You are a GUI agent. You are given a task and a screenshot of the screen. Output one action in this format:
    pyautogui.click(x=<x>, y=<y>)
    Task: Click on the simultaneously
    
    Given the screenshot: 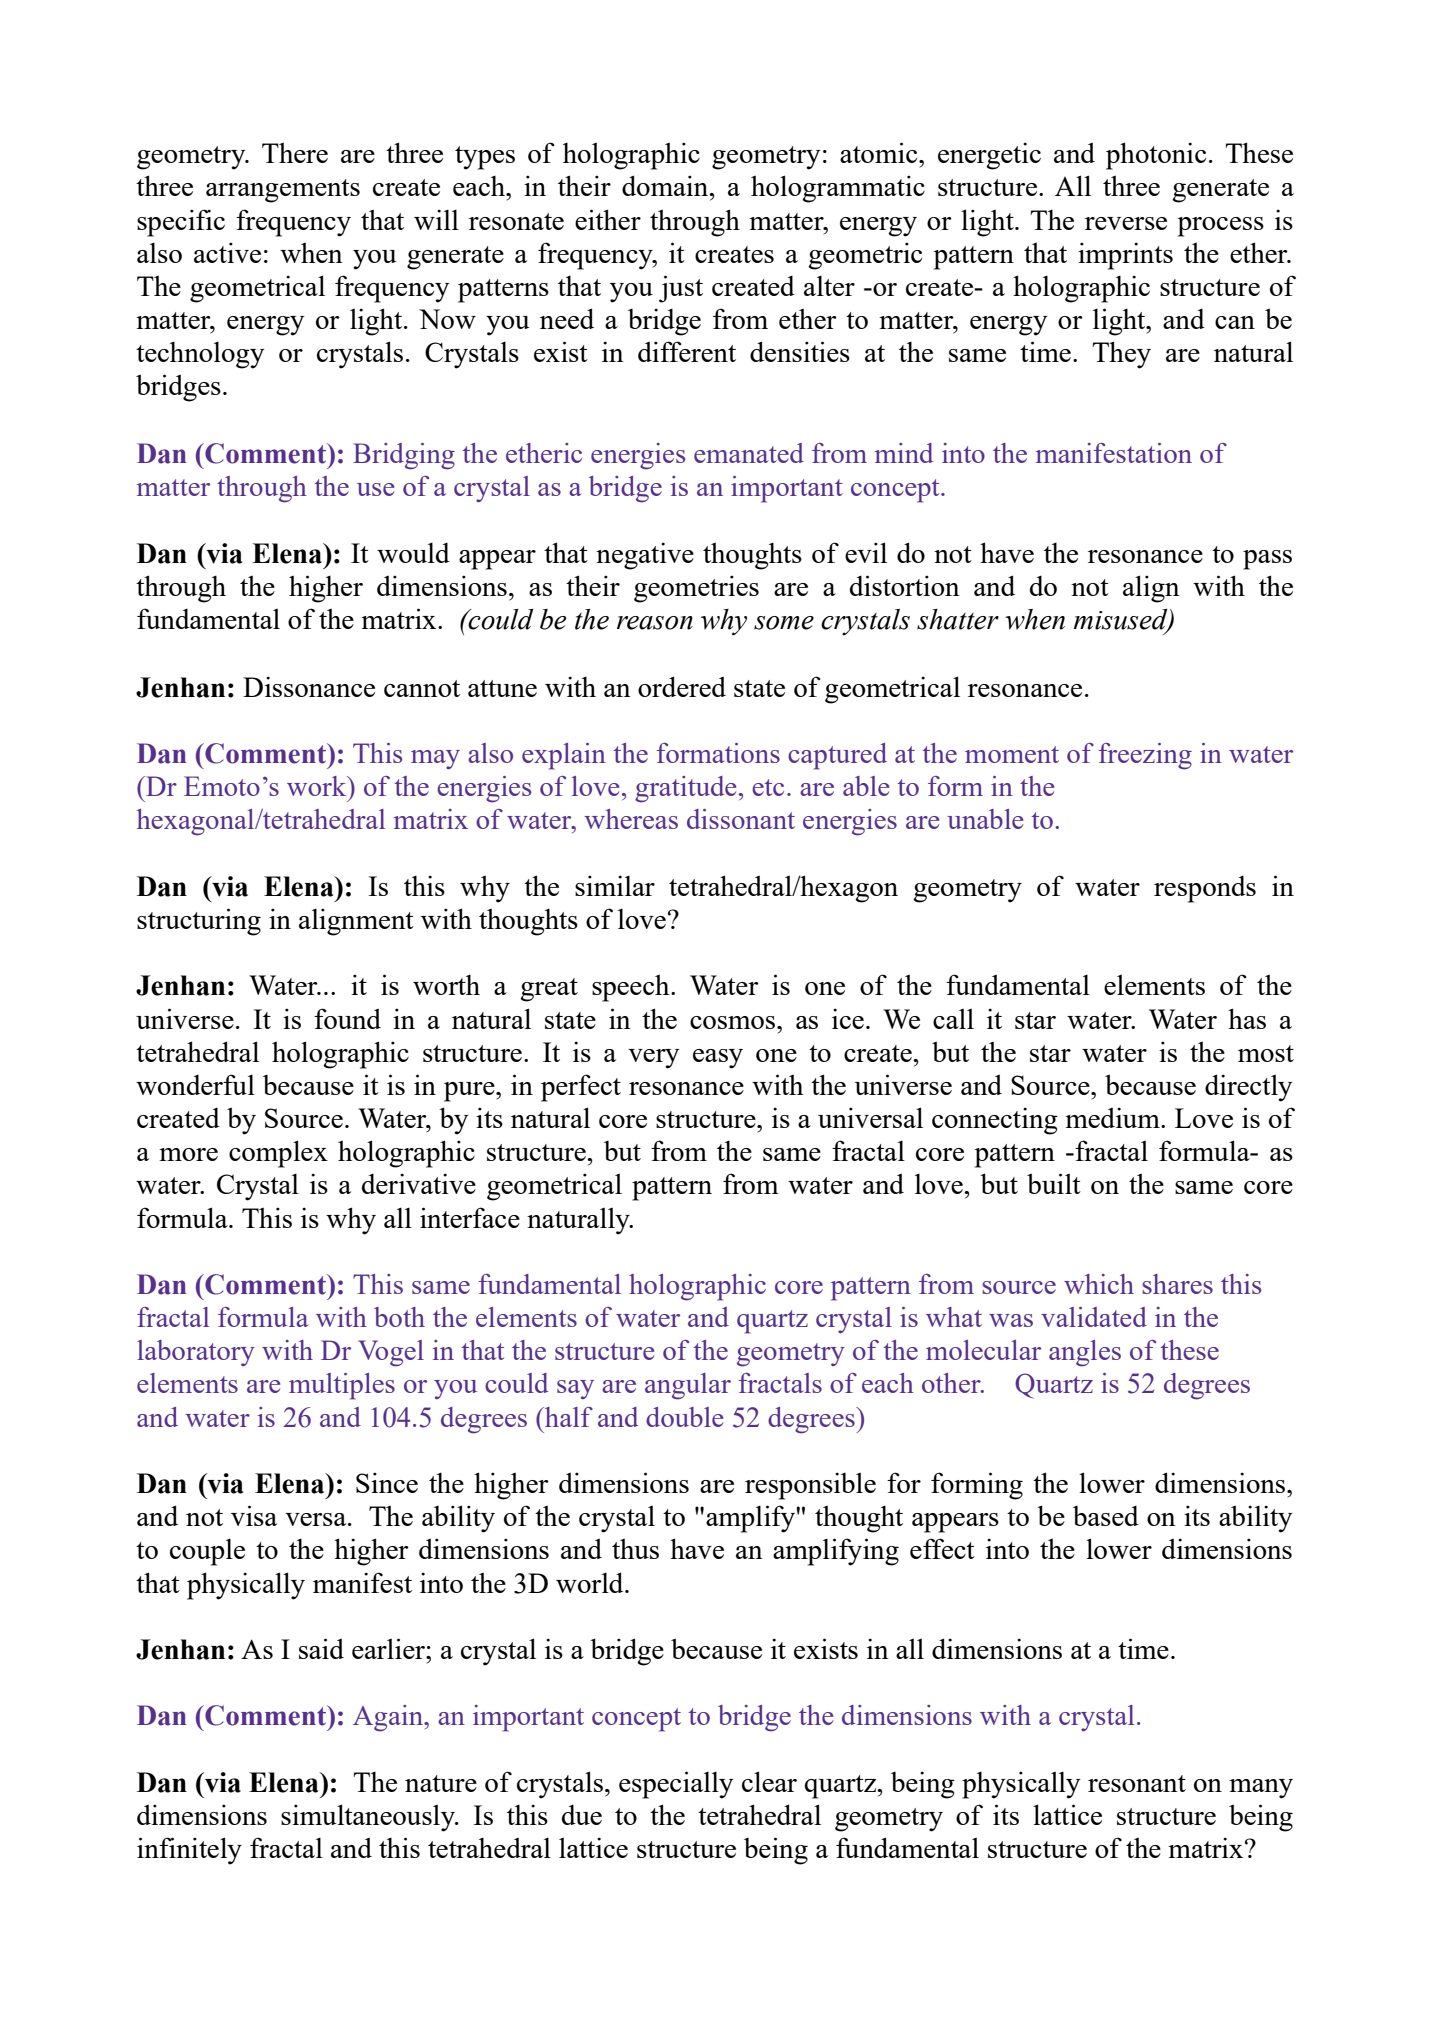 What is the action you would take?
    pyautogui.click(x=369, y=1818)
